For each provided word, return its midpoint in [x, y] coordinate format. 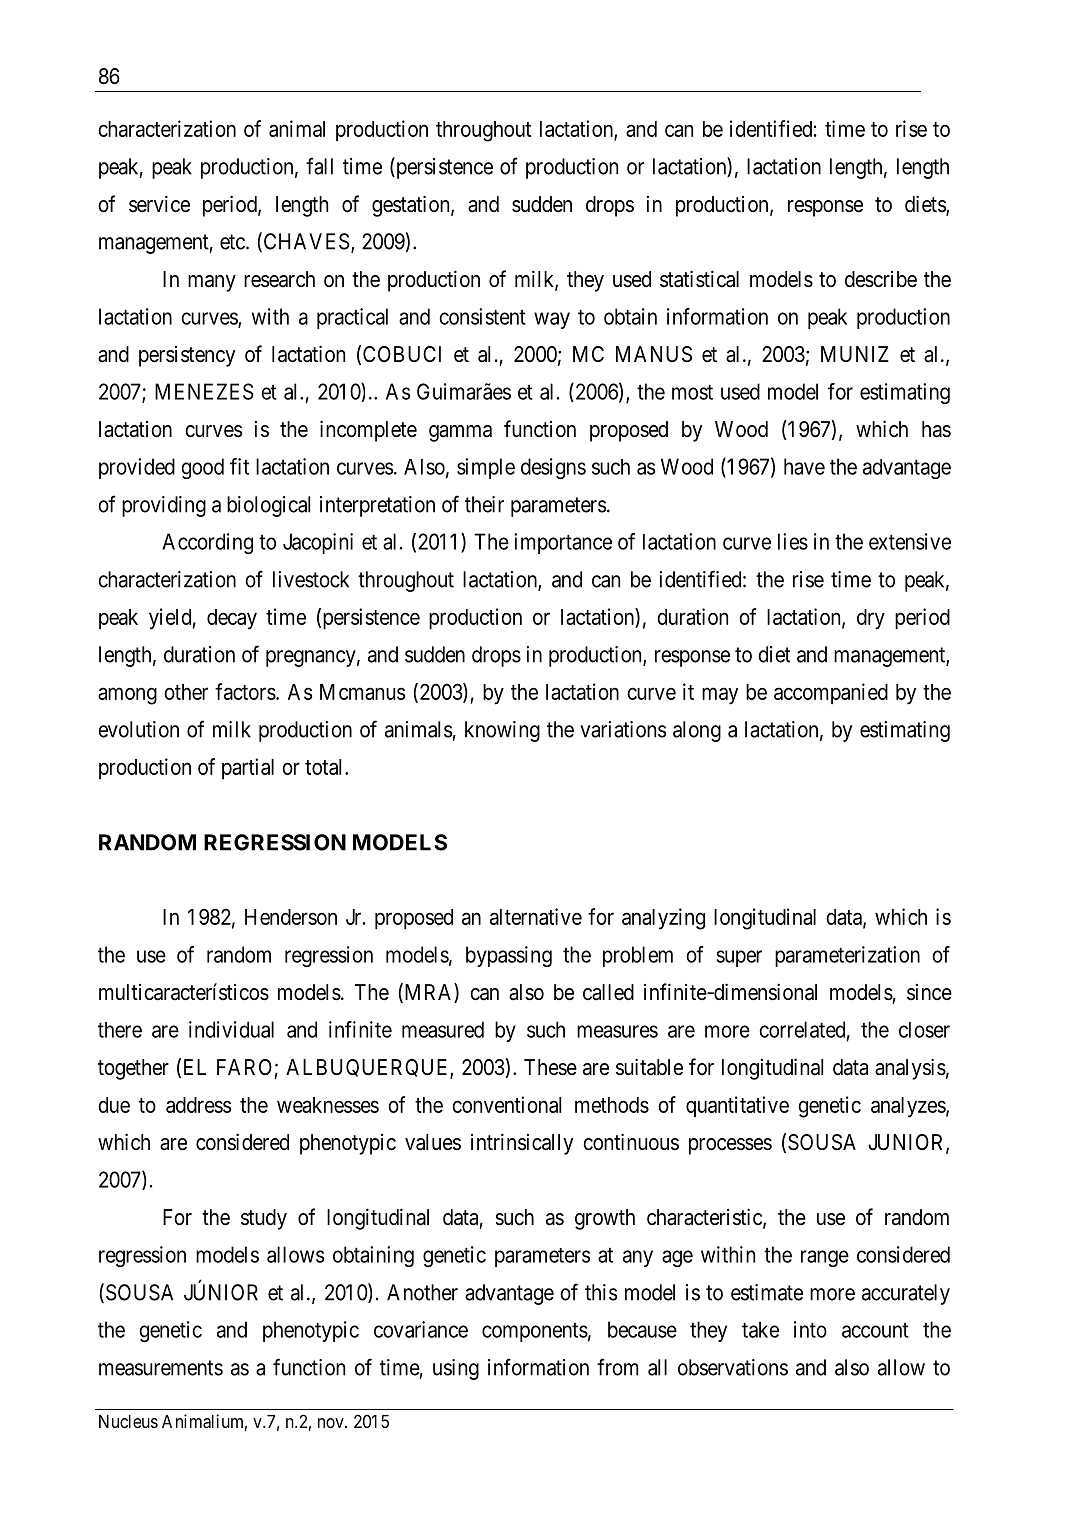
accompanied [831, 693]
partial [248, 768]
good [202, 468]
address [198, 1105]
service [159, 204]
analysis [910, 1069]
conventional [506, 1104]
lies [793, 541]
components [535, 1332]
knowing [502, 731]
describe [881, 279]
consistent [482, 316]
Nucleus [128, 1421]
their [484, 504]
